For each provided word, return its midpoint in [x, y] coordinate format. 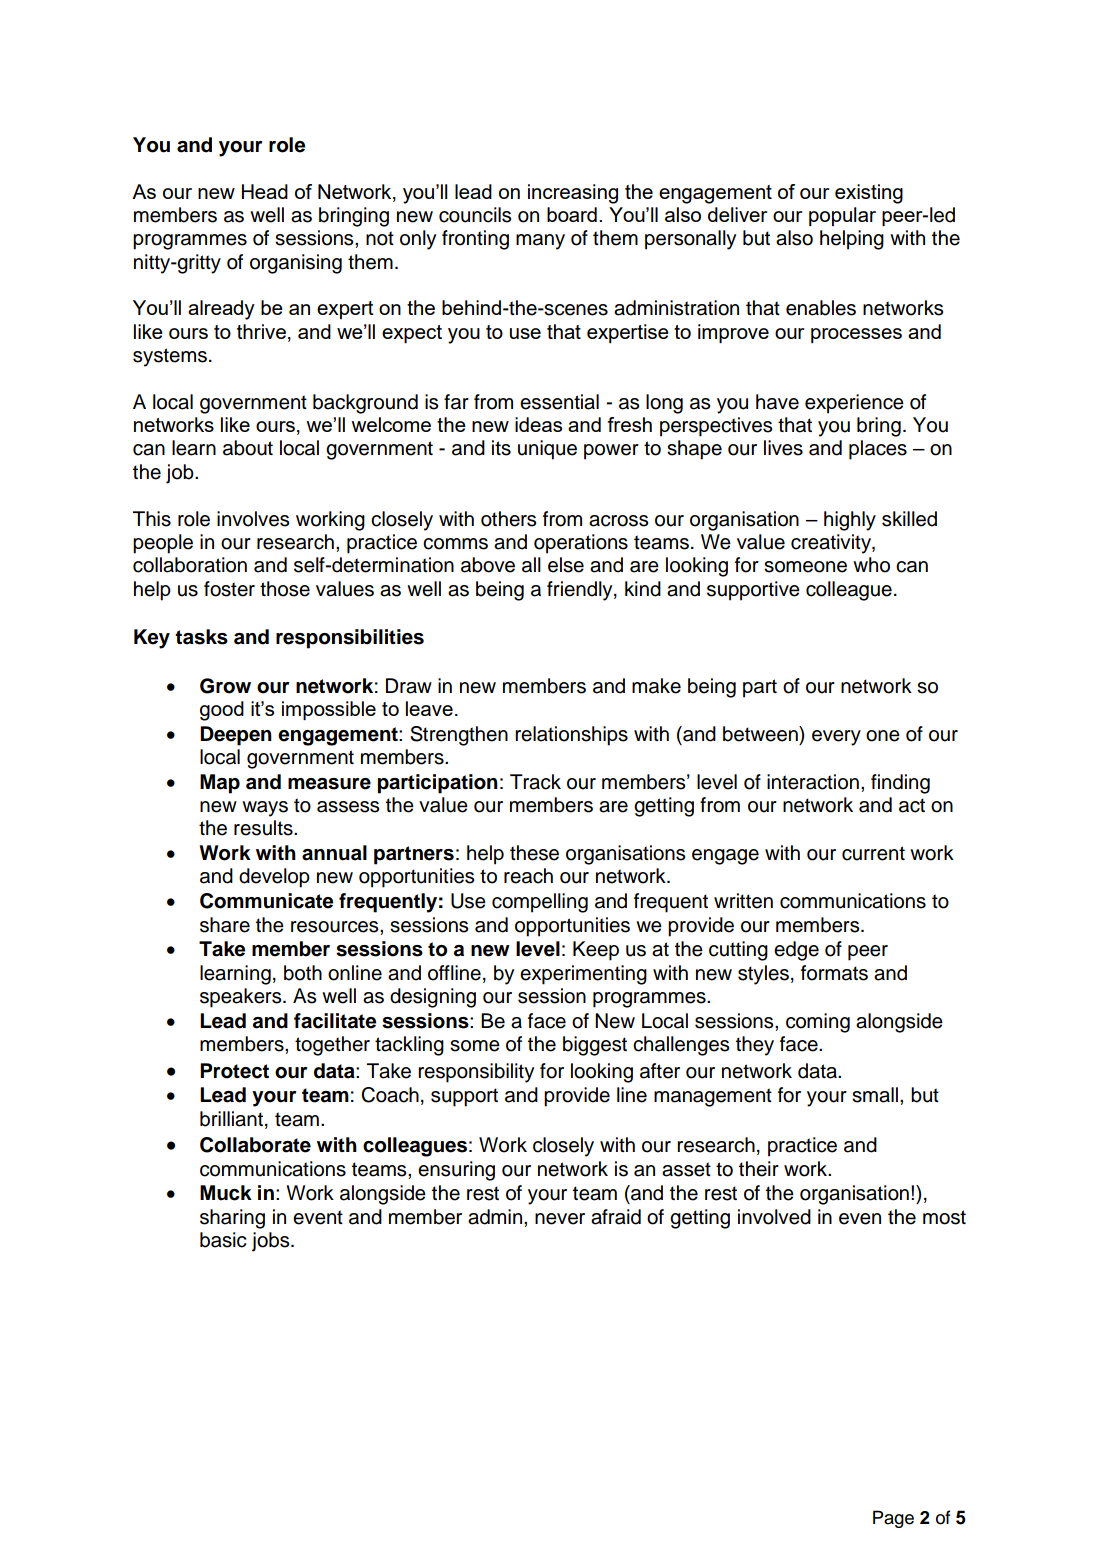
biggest [595, 1046]
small [875, 1095]
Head [265, 191]
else [566, 565]
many [540, 242]
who [871, 565]
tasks [201, 637]
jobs [272, 1242]
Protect [234, 1071]
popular [842, 216]
